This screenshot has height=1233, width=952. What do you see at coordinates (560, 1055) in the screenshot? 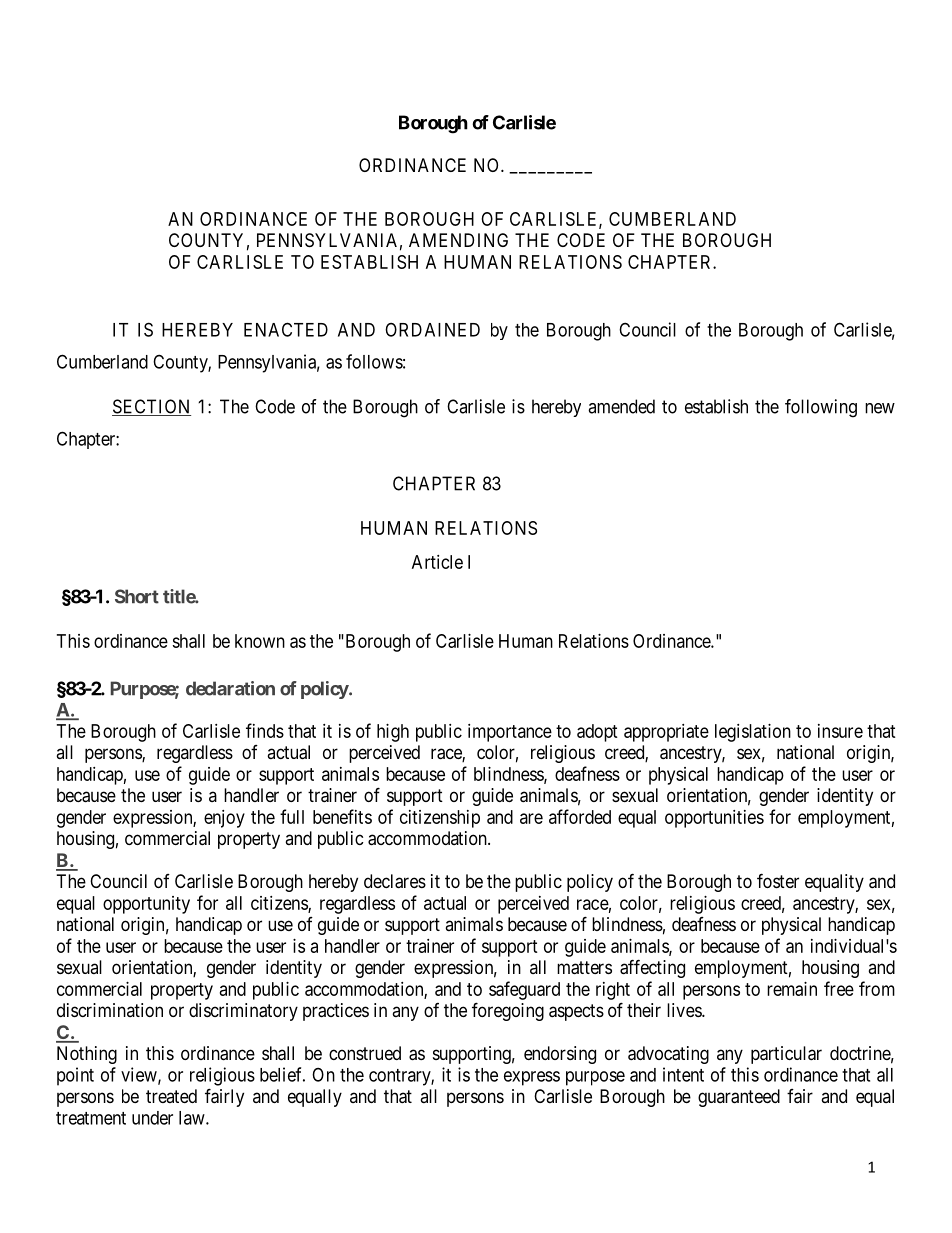
I see `endorsing` at bounding box center [560, 1055].
